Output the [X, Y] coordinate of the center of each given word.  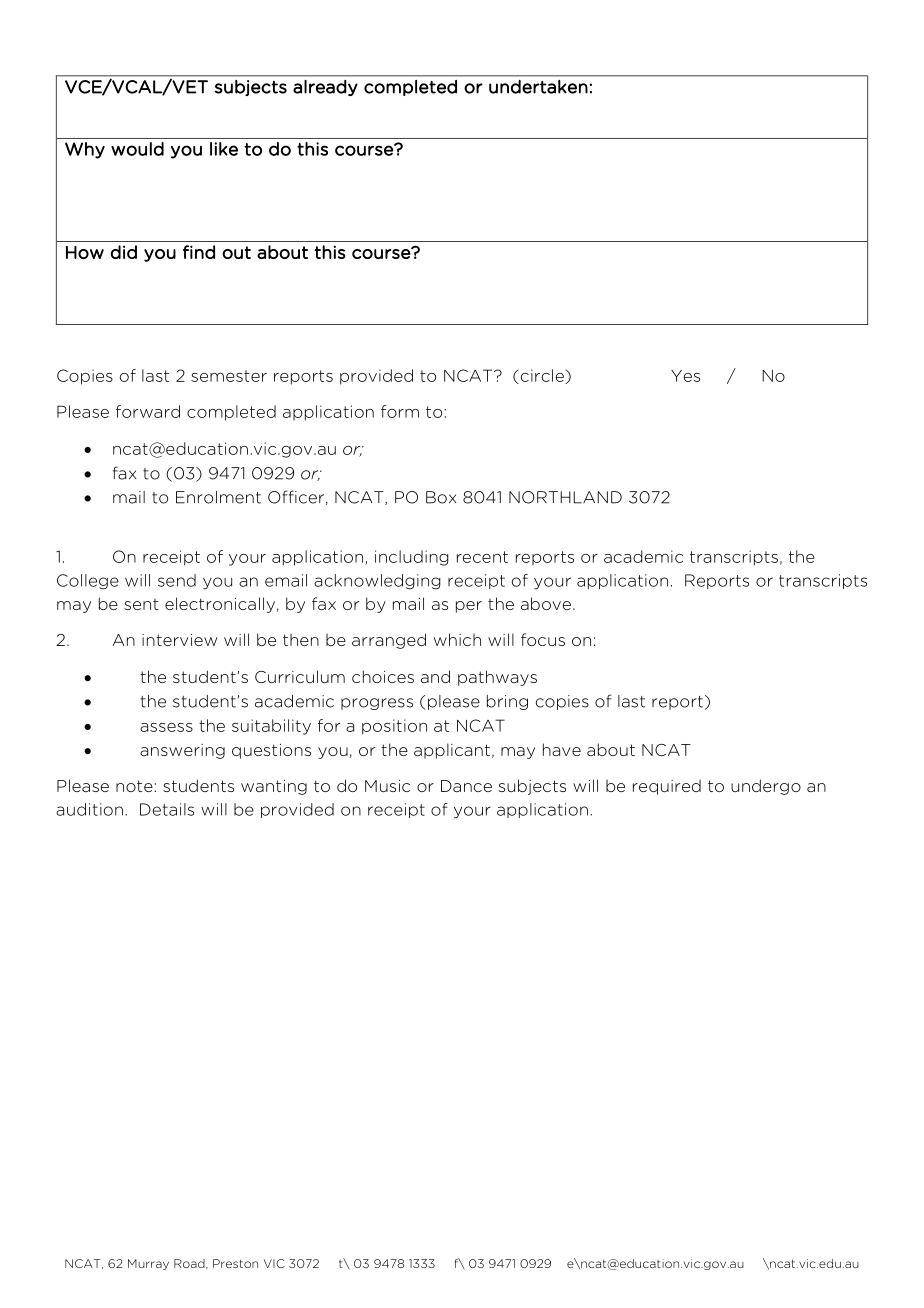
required [667, 787]
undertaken [538, 87]
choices [383, 676]
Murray [148, 1264]
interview [179, 640]
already [325, 88]
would [137, 149]
